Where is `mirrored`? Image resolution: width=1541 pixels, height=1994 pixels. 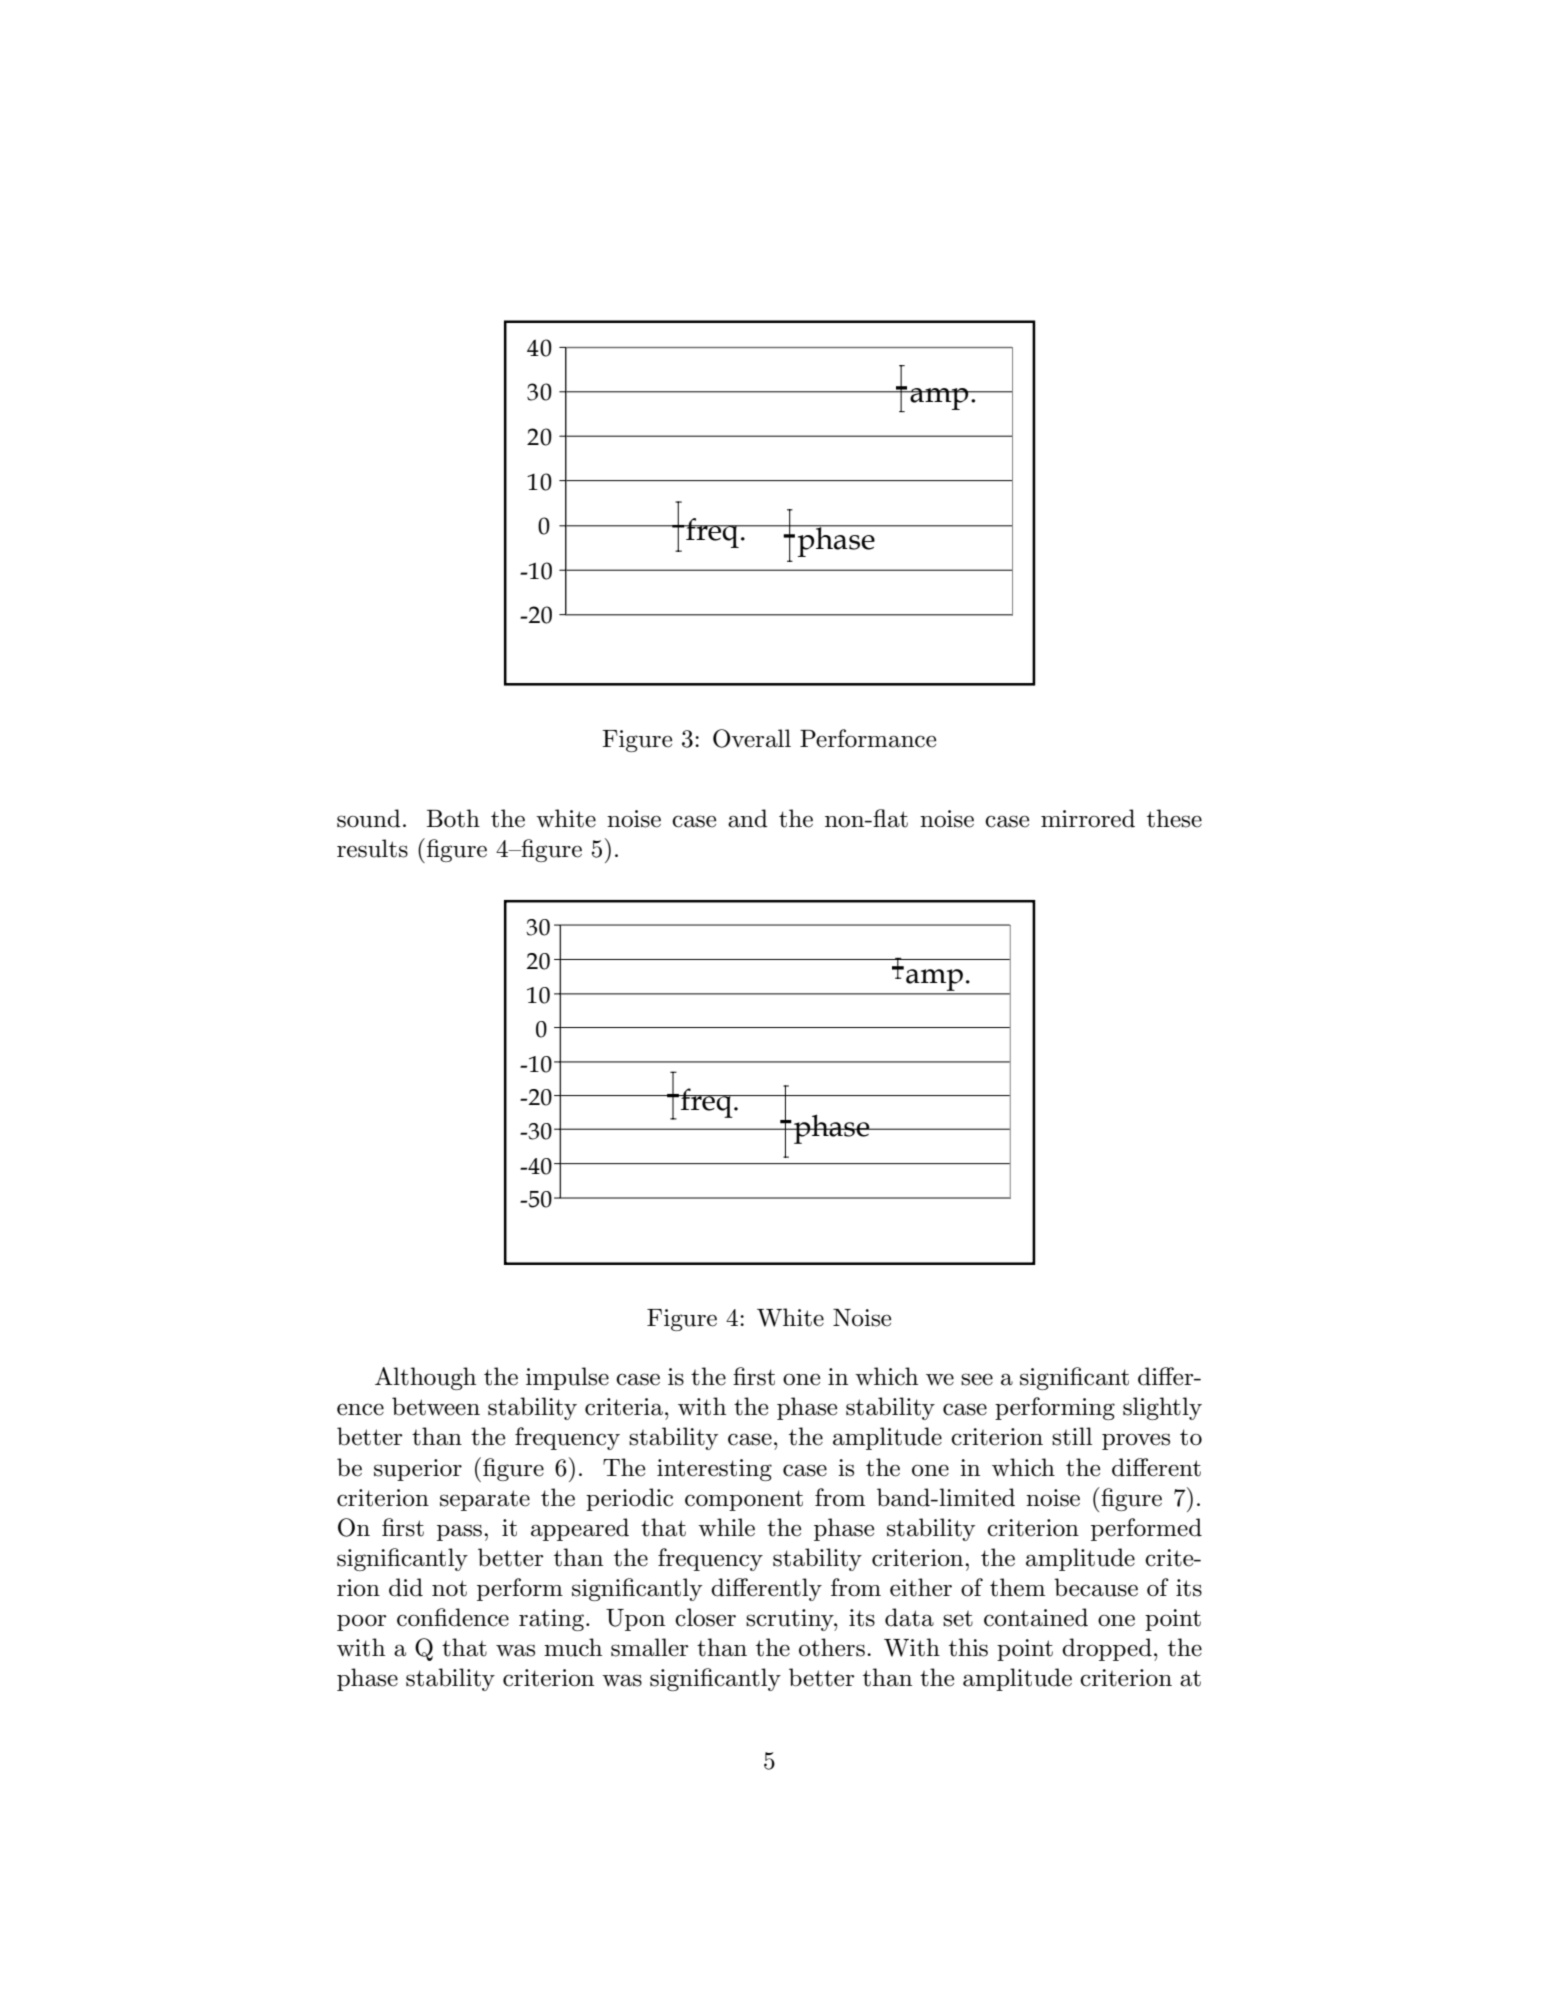 mirrored is located at coordinates (1088, 818).
